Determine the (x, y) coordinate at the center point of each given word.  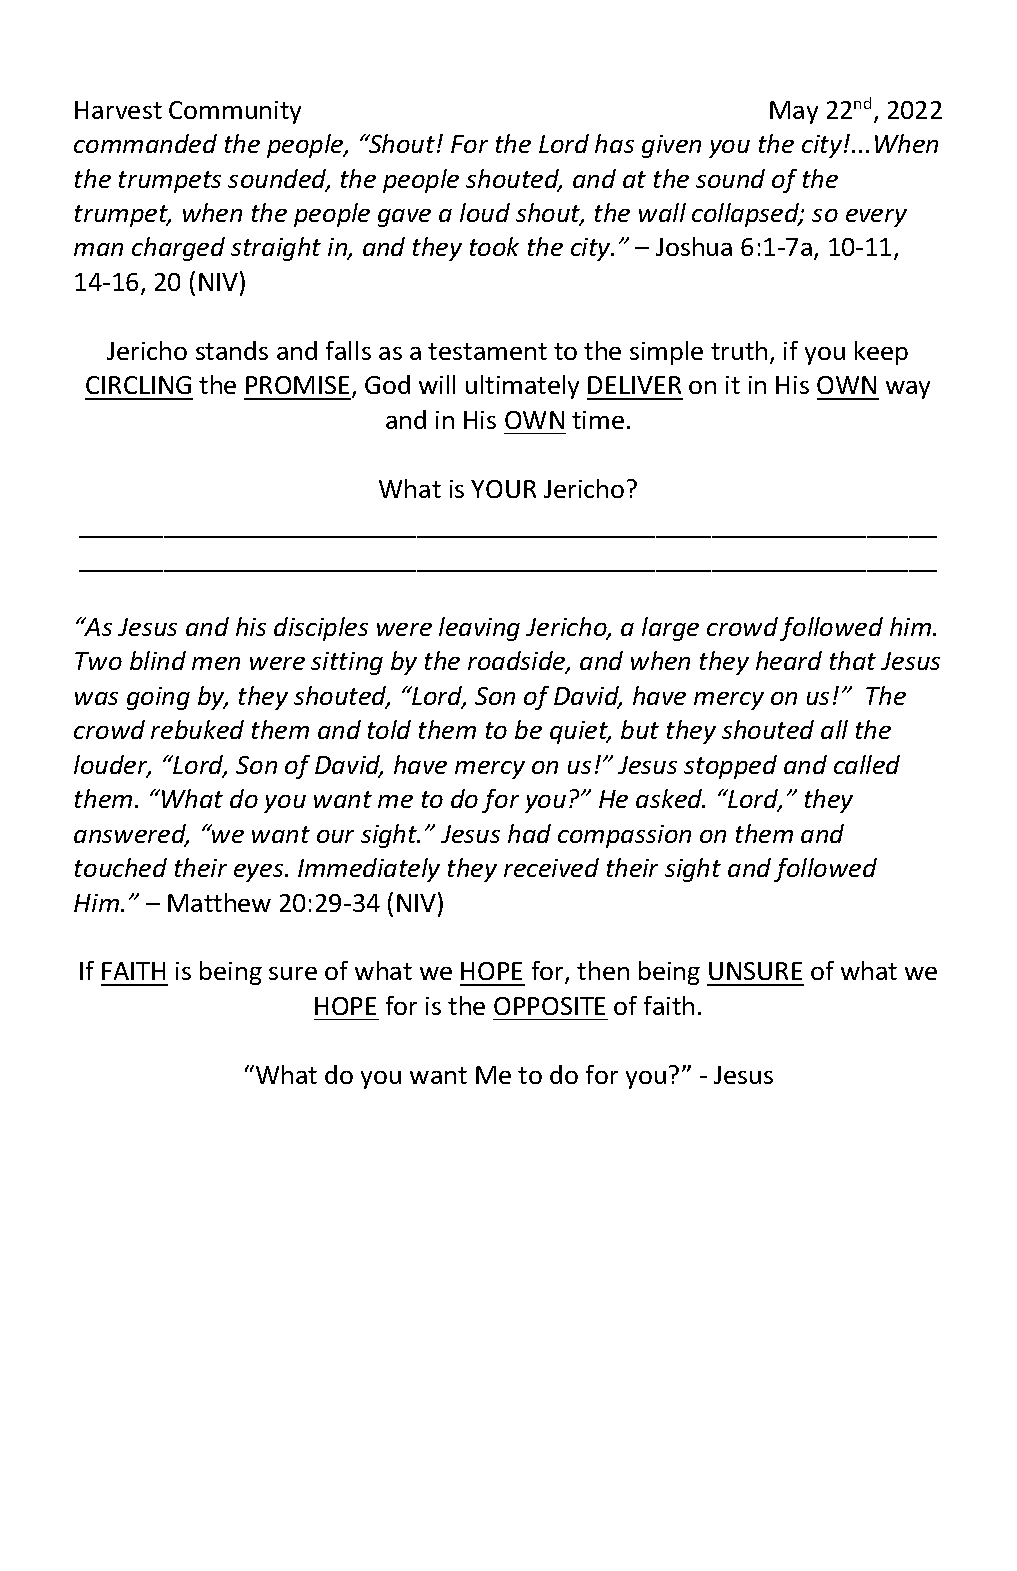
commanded (145, 143)
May (794, 112)
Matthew (219, 902)
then (603, 970)
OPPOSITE (549, 1006)
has (614, 143)
